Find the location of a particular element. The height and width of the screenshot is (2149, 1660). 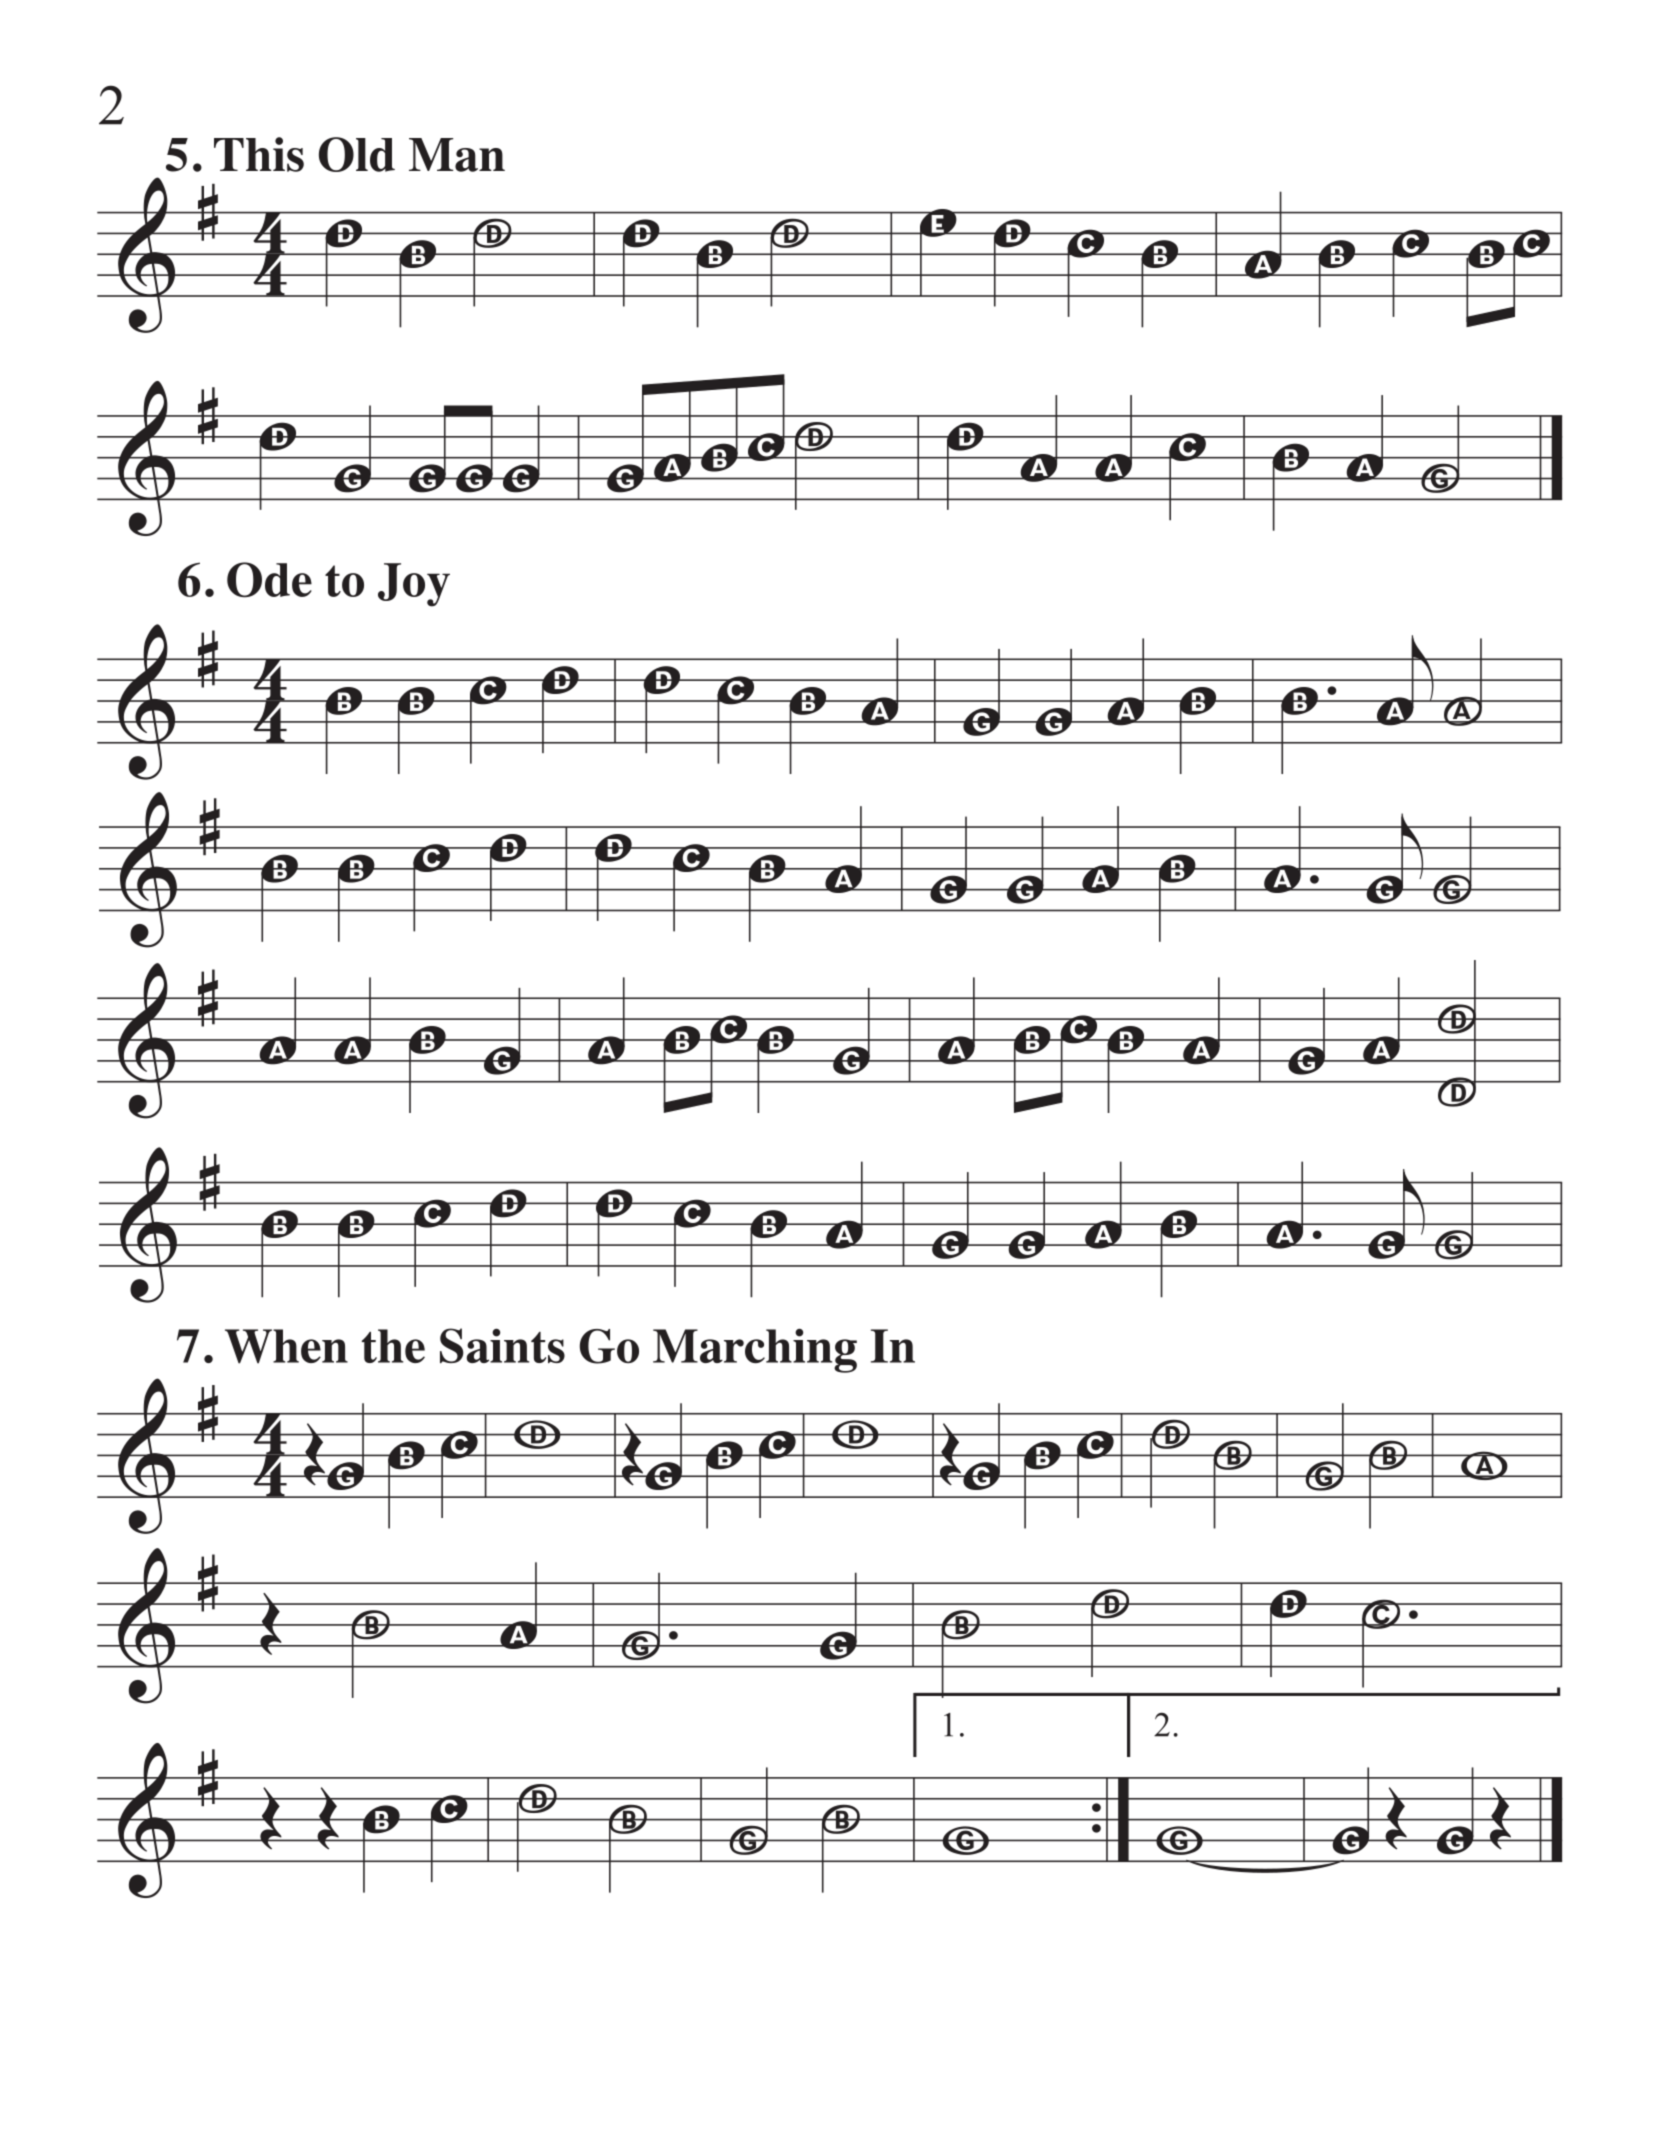

Marching is located at coordinates (755, 1350).
